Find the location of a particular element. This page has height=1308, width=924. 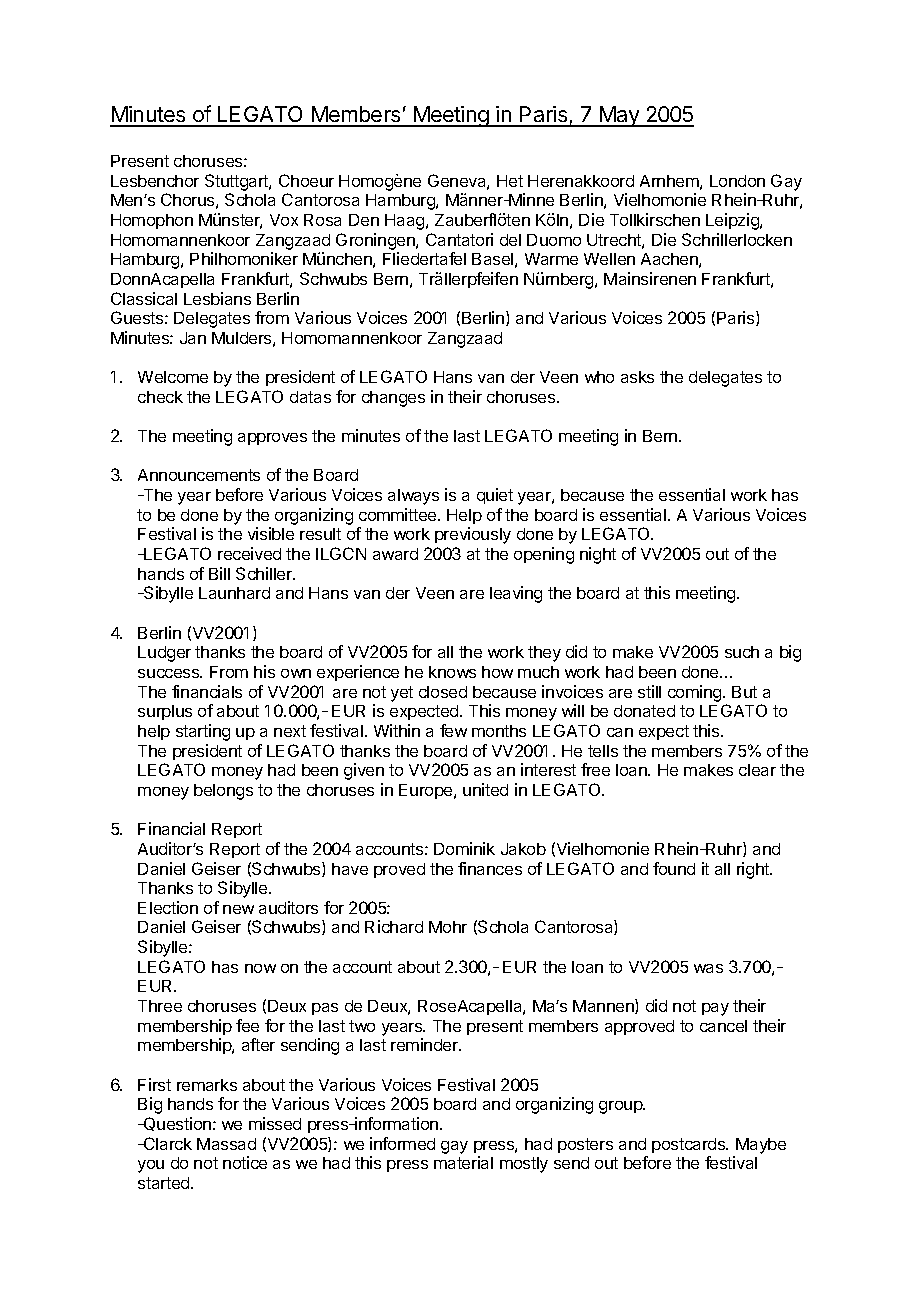

success is located at coordinates (170, 673).
